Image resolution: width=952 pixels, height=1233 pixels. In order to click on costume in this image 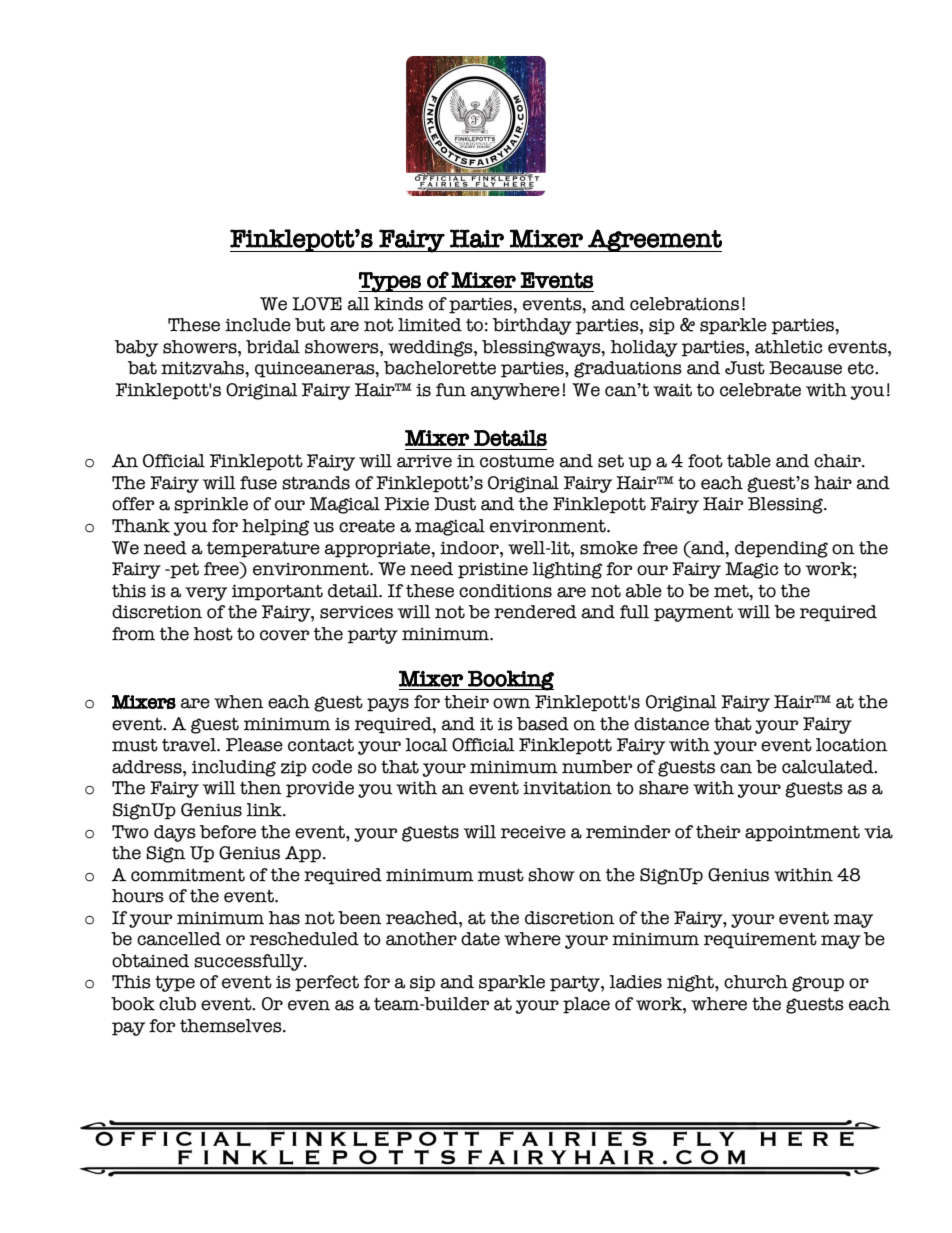, I will do `click(517, 461)`.
